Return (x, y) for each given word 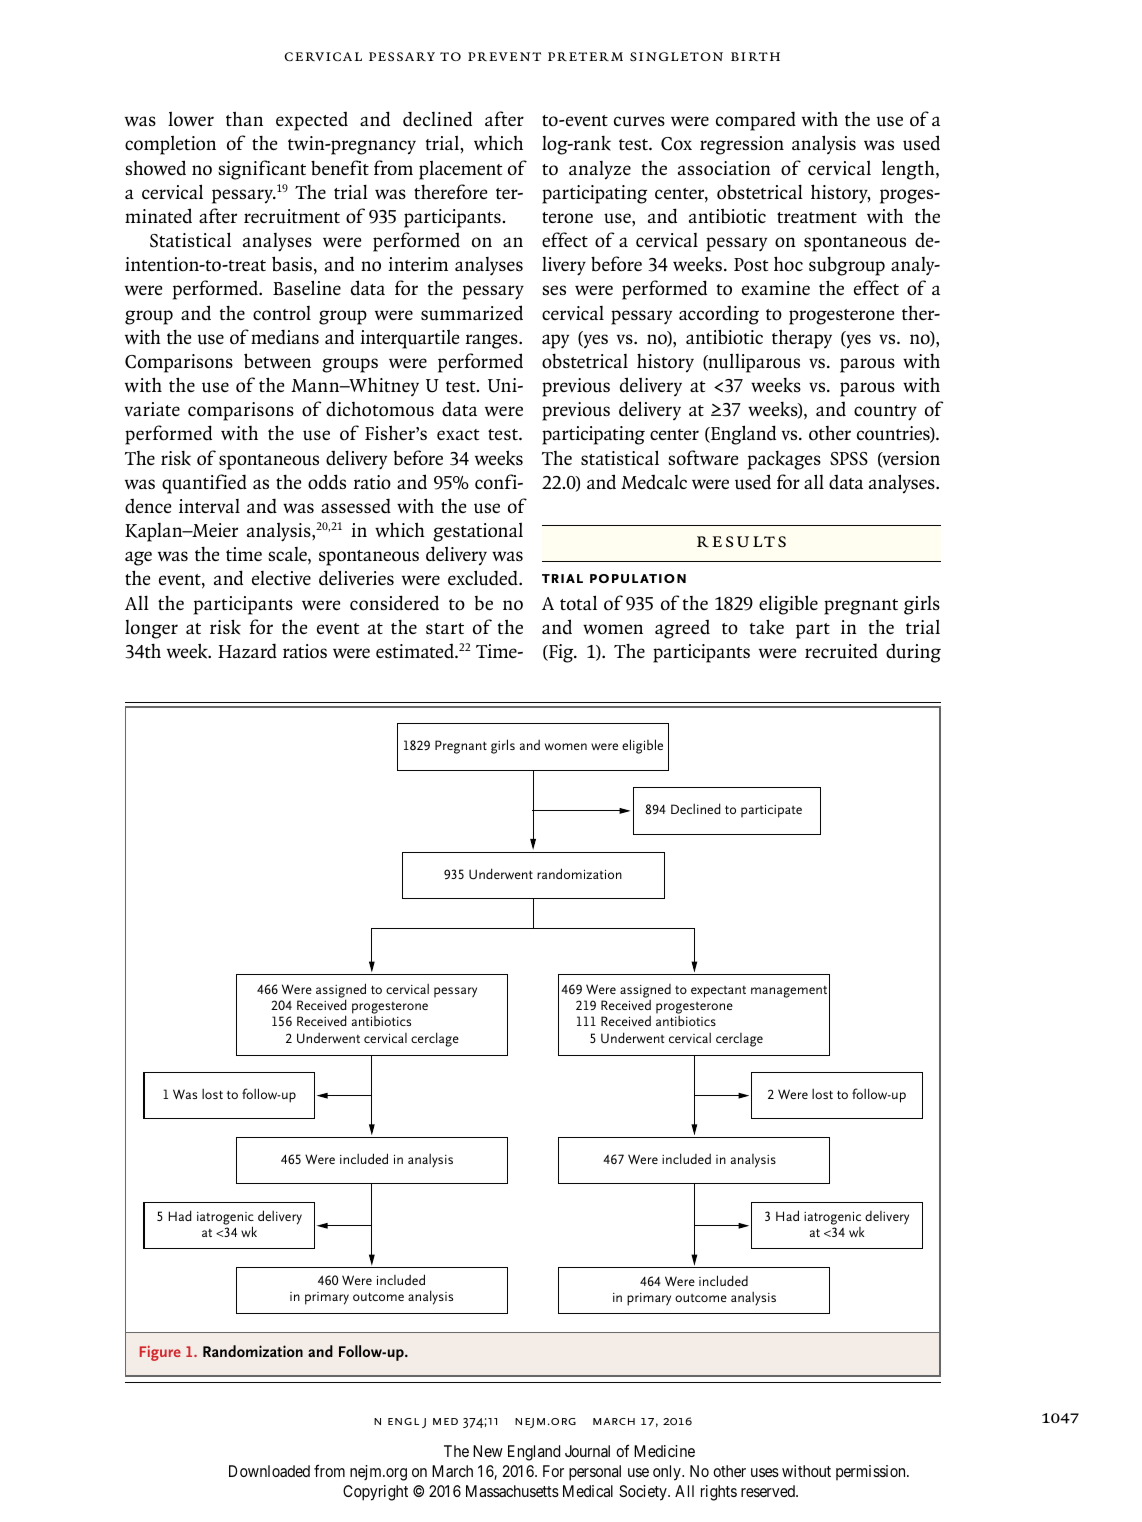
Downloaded (269, 1471)
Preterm (585, 56)
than (244, 118)
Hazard (247, 651)
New (488, 1451)
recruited (841, 651)
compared (756, 121)
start (445, 628)
